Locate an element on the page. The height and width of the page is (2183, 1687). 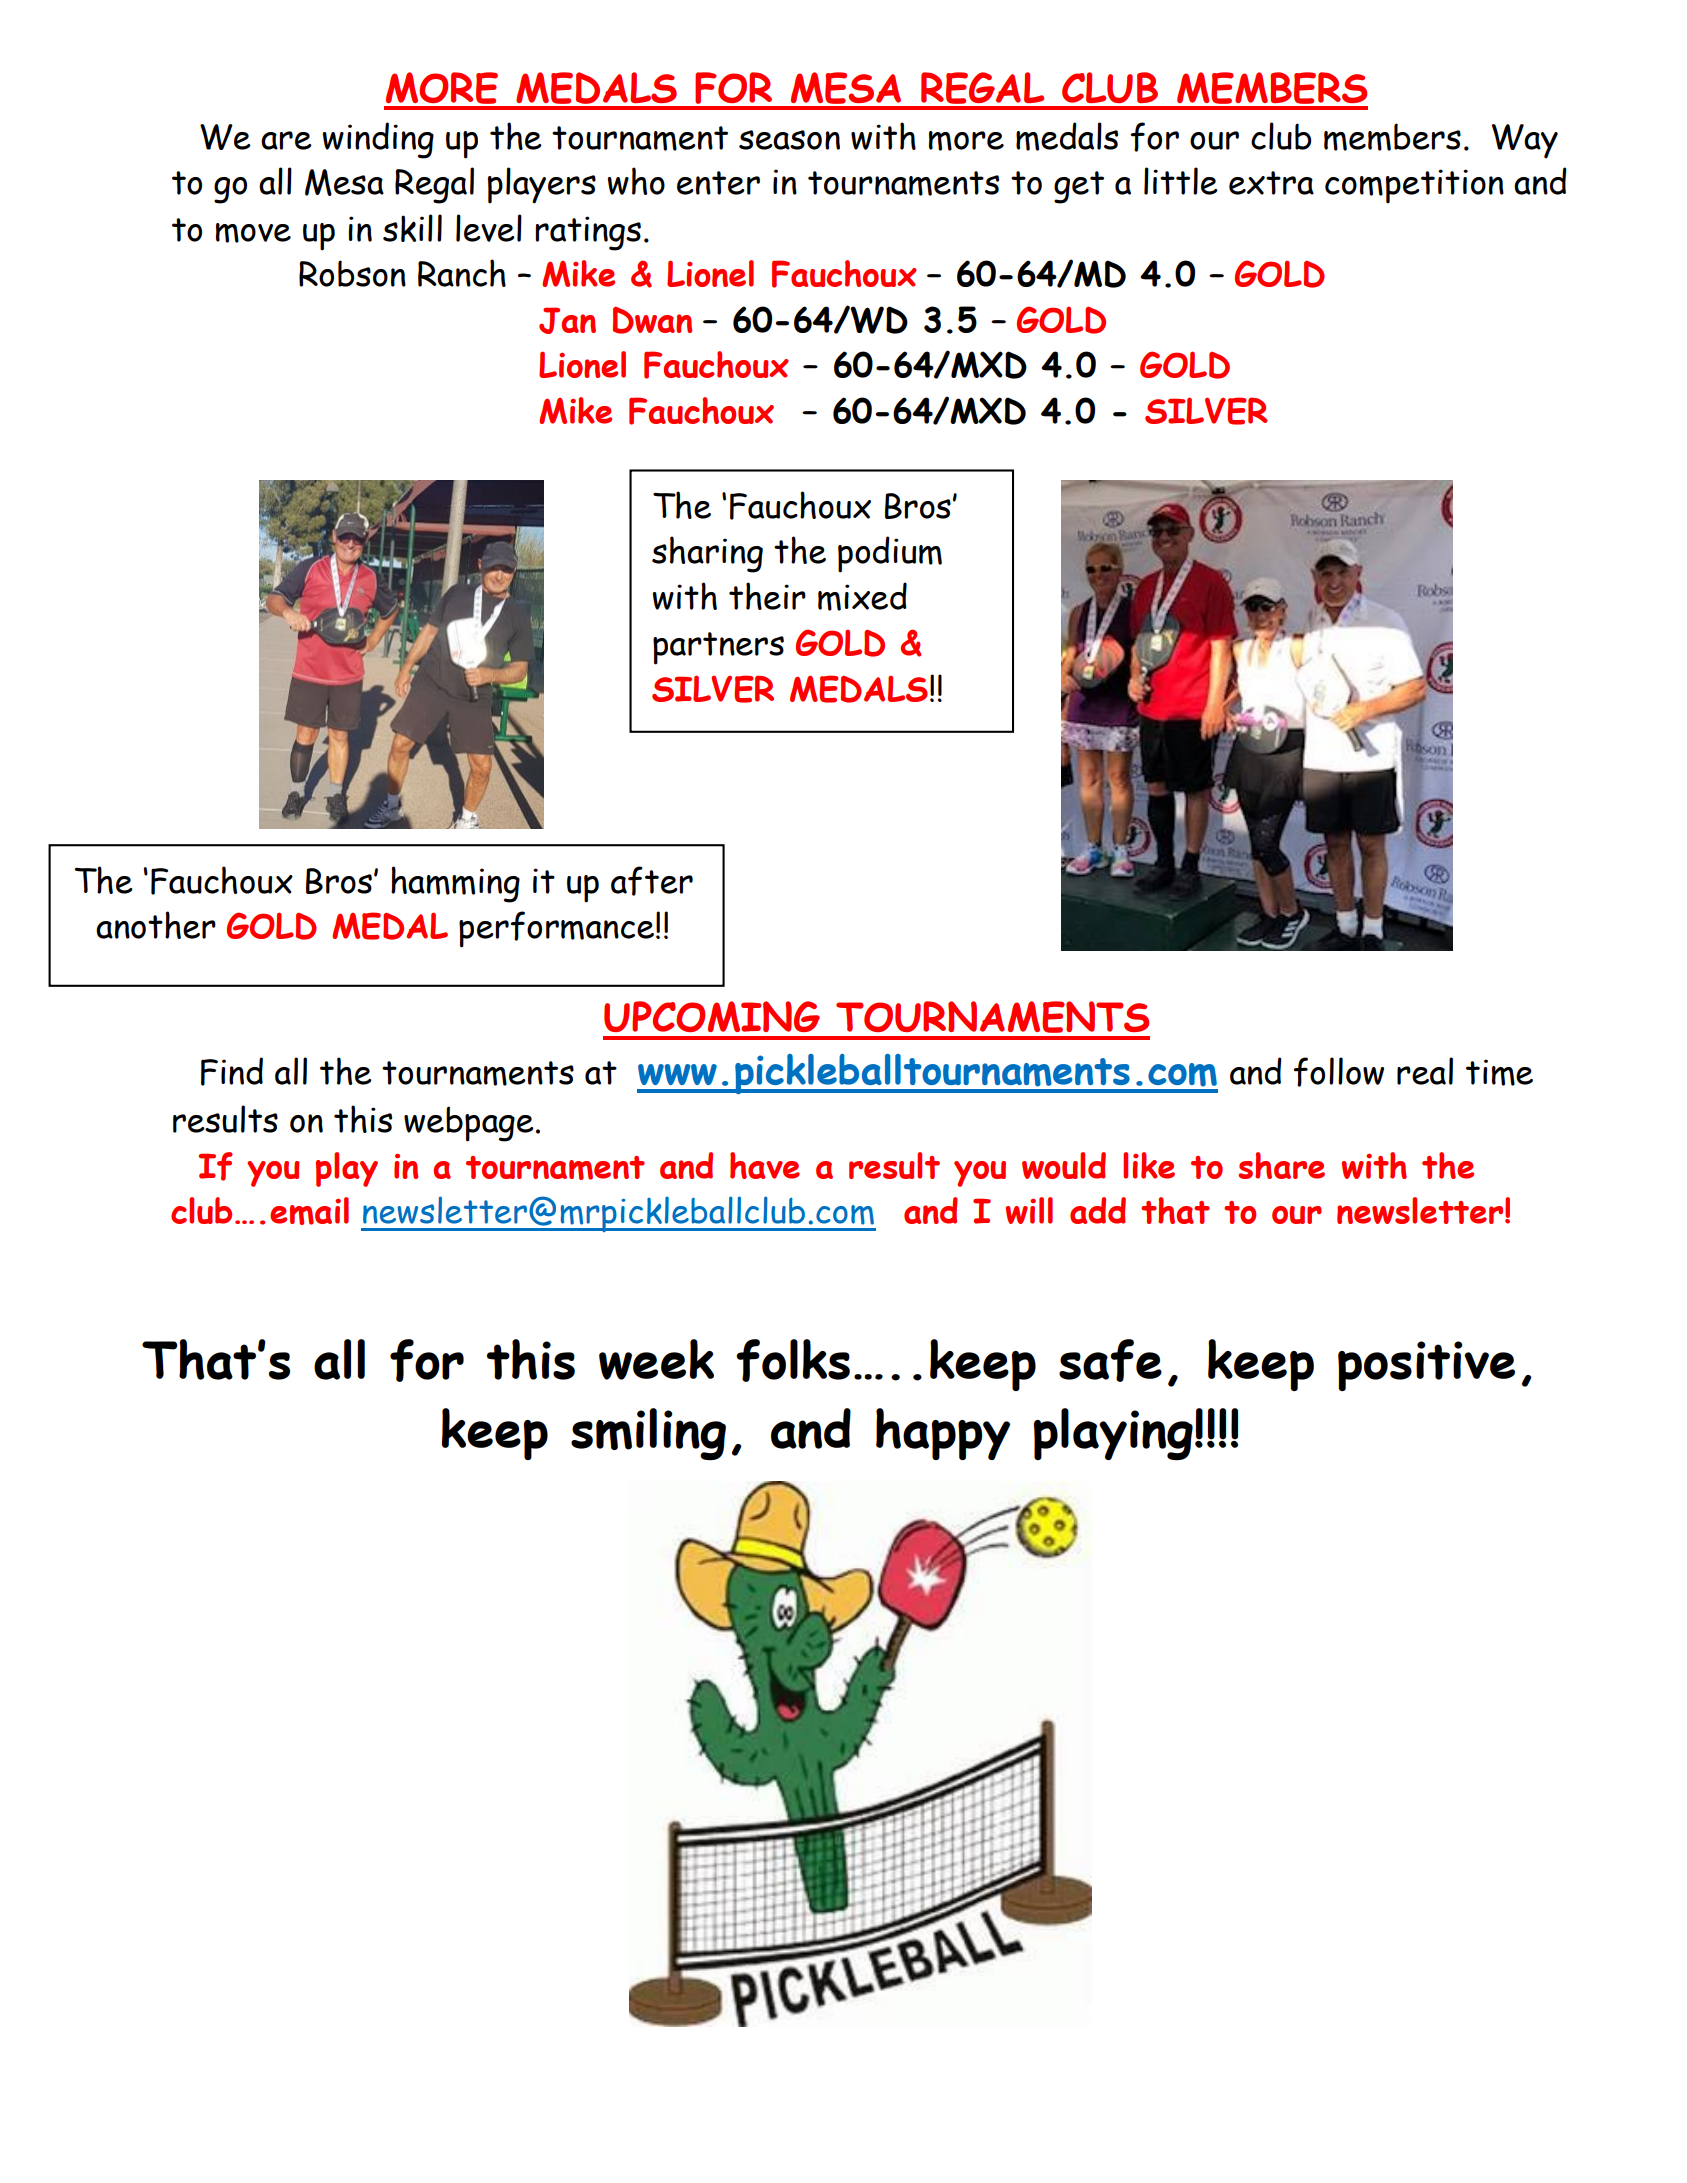
positive is located at coordinates (1426, 1366).
